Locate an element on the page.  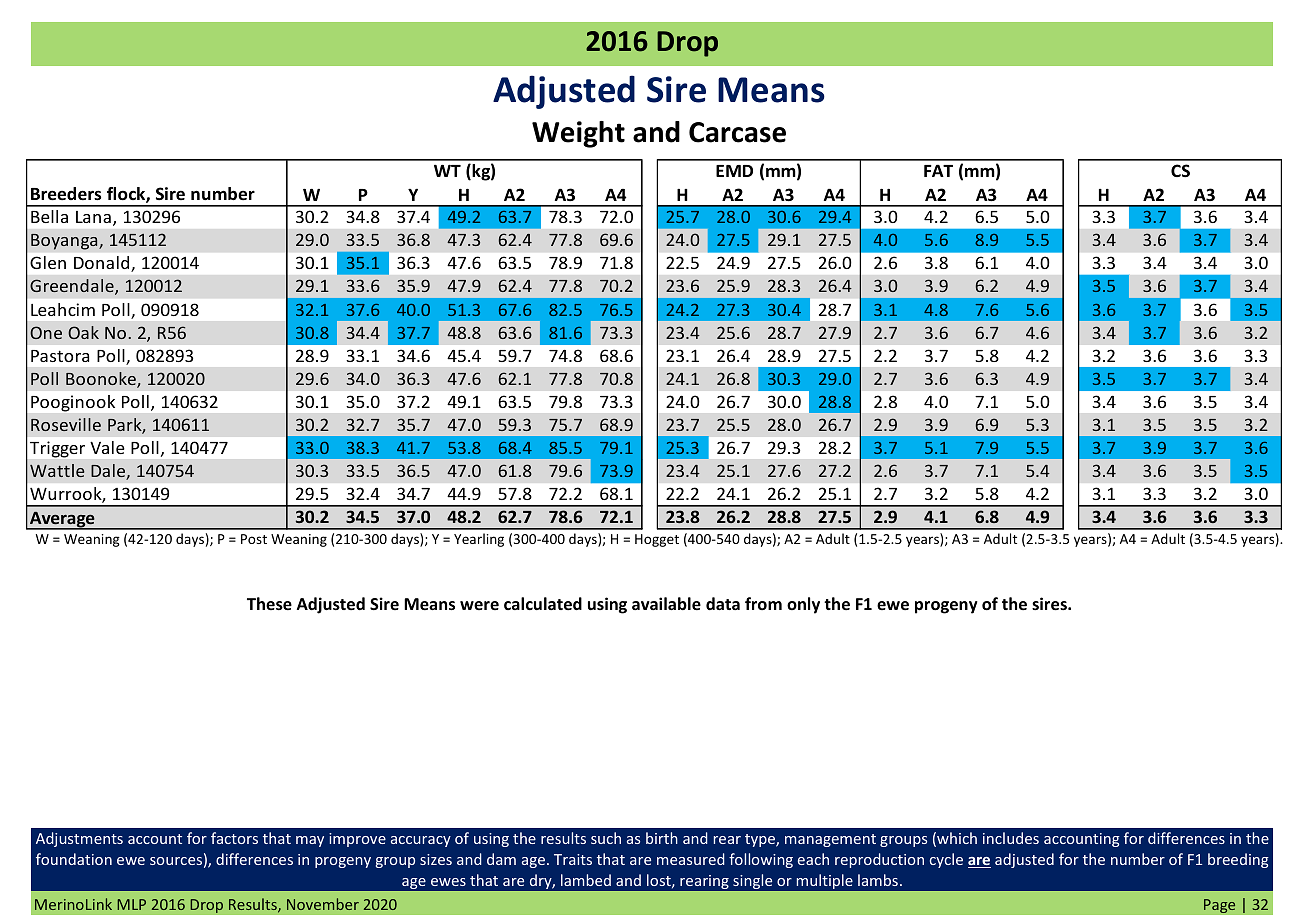
Page is located at coordinates (1219, 906).
